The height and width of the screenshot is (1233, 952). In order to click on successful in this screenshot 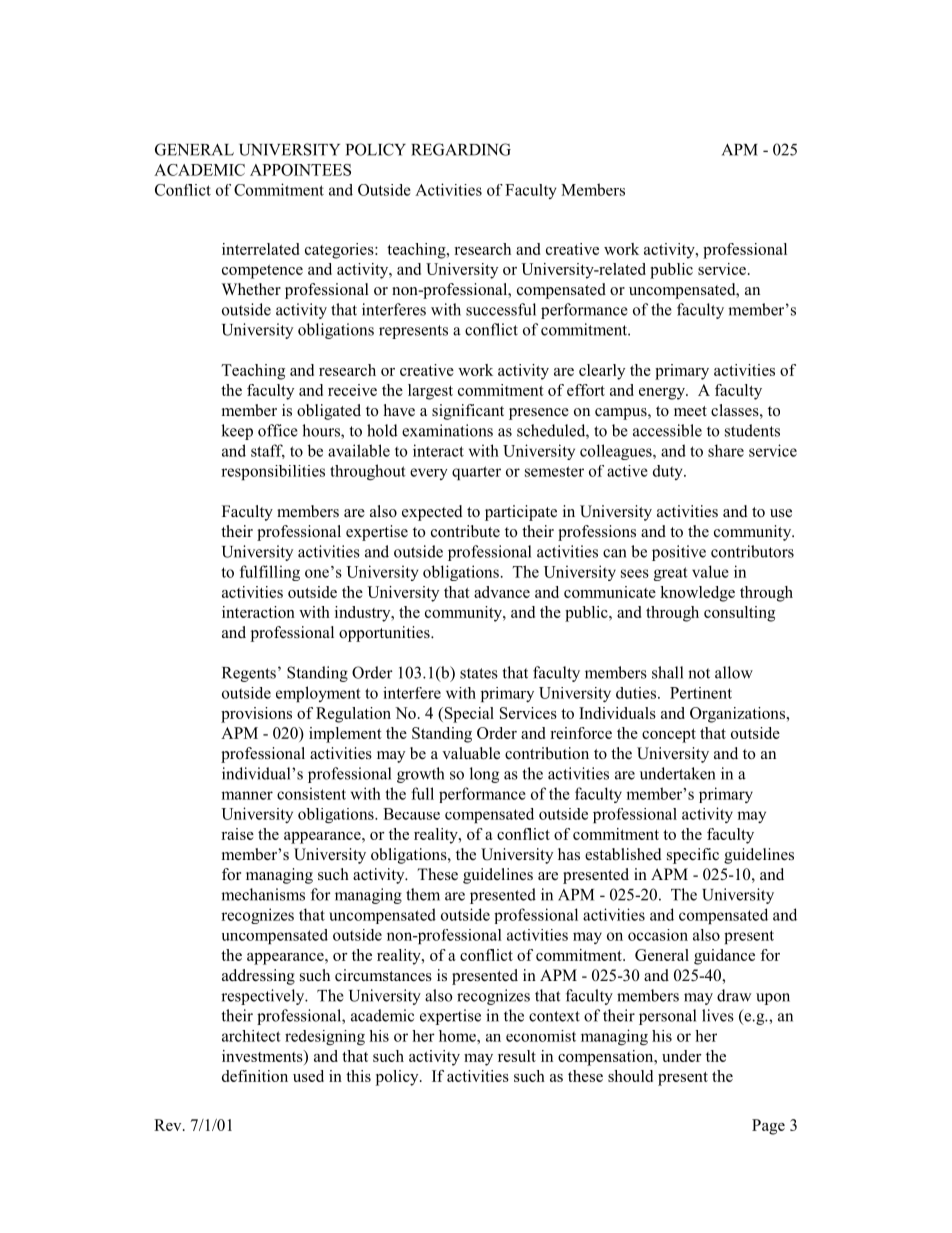, I will do `click(501, 309)`.
